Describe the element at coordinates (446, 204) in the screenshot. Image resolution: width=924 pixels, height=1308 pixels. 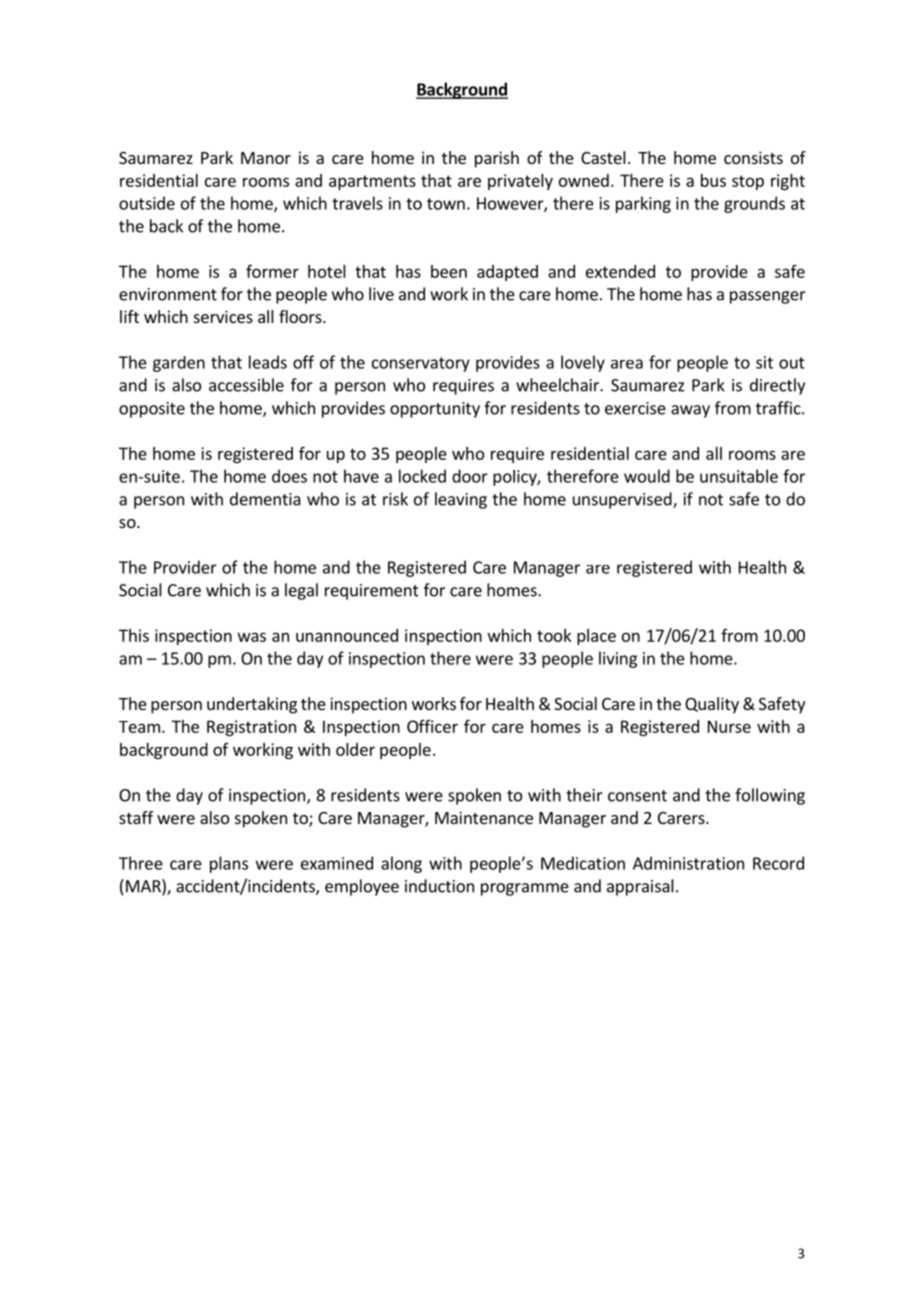
I see `town` at that location.
